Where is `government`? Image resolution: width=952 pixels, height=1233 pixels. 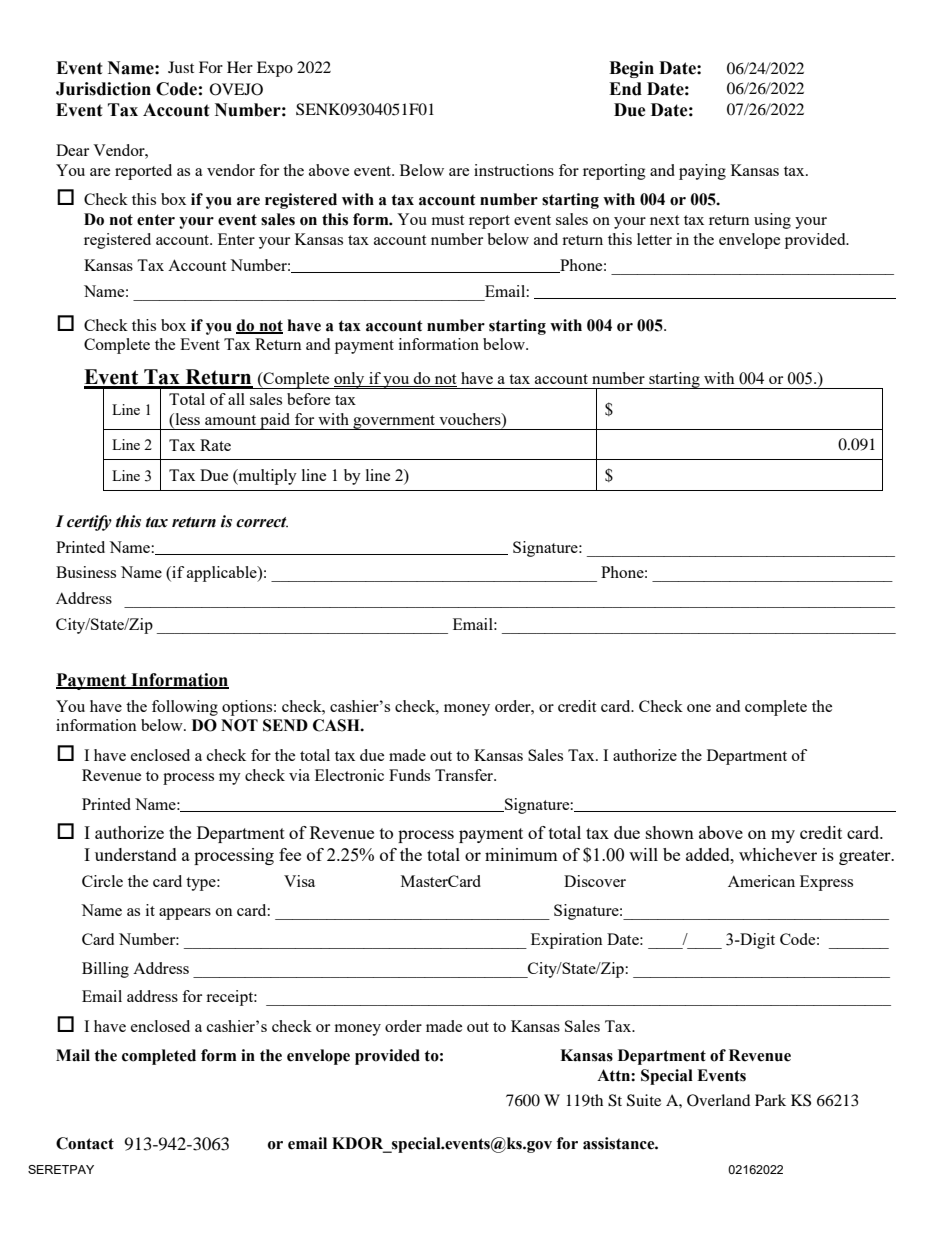
government is located at coordinates (394, 422).
